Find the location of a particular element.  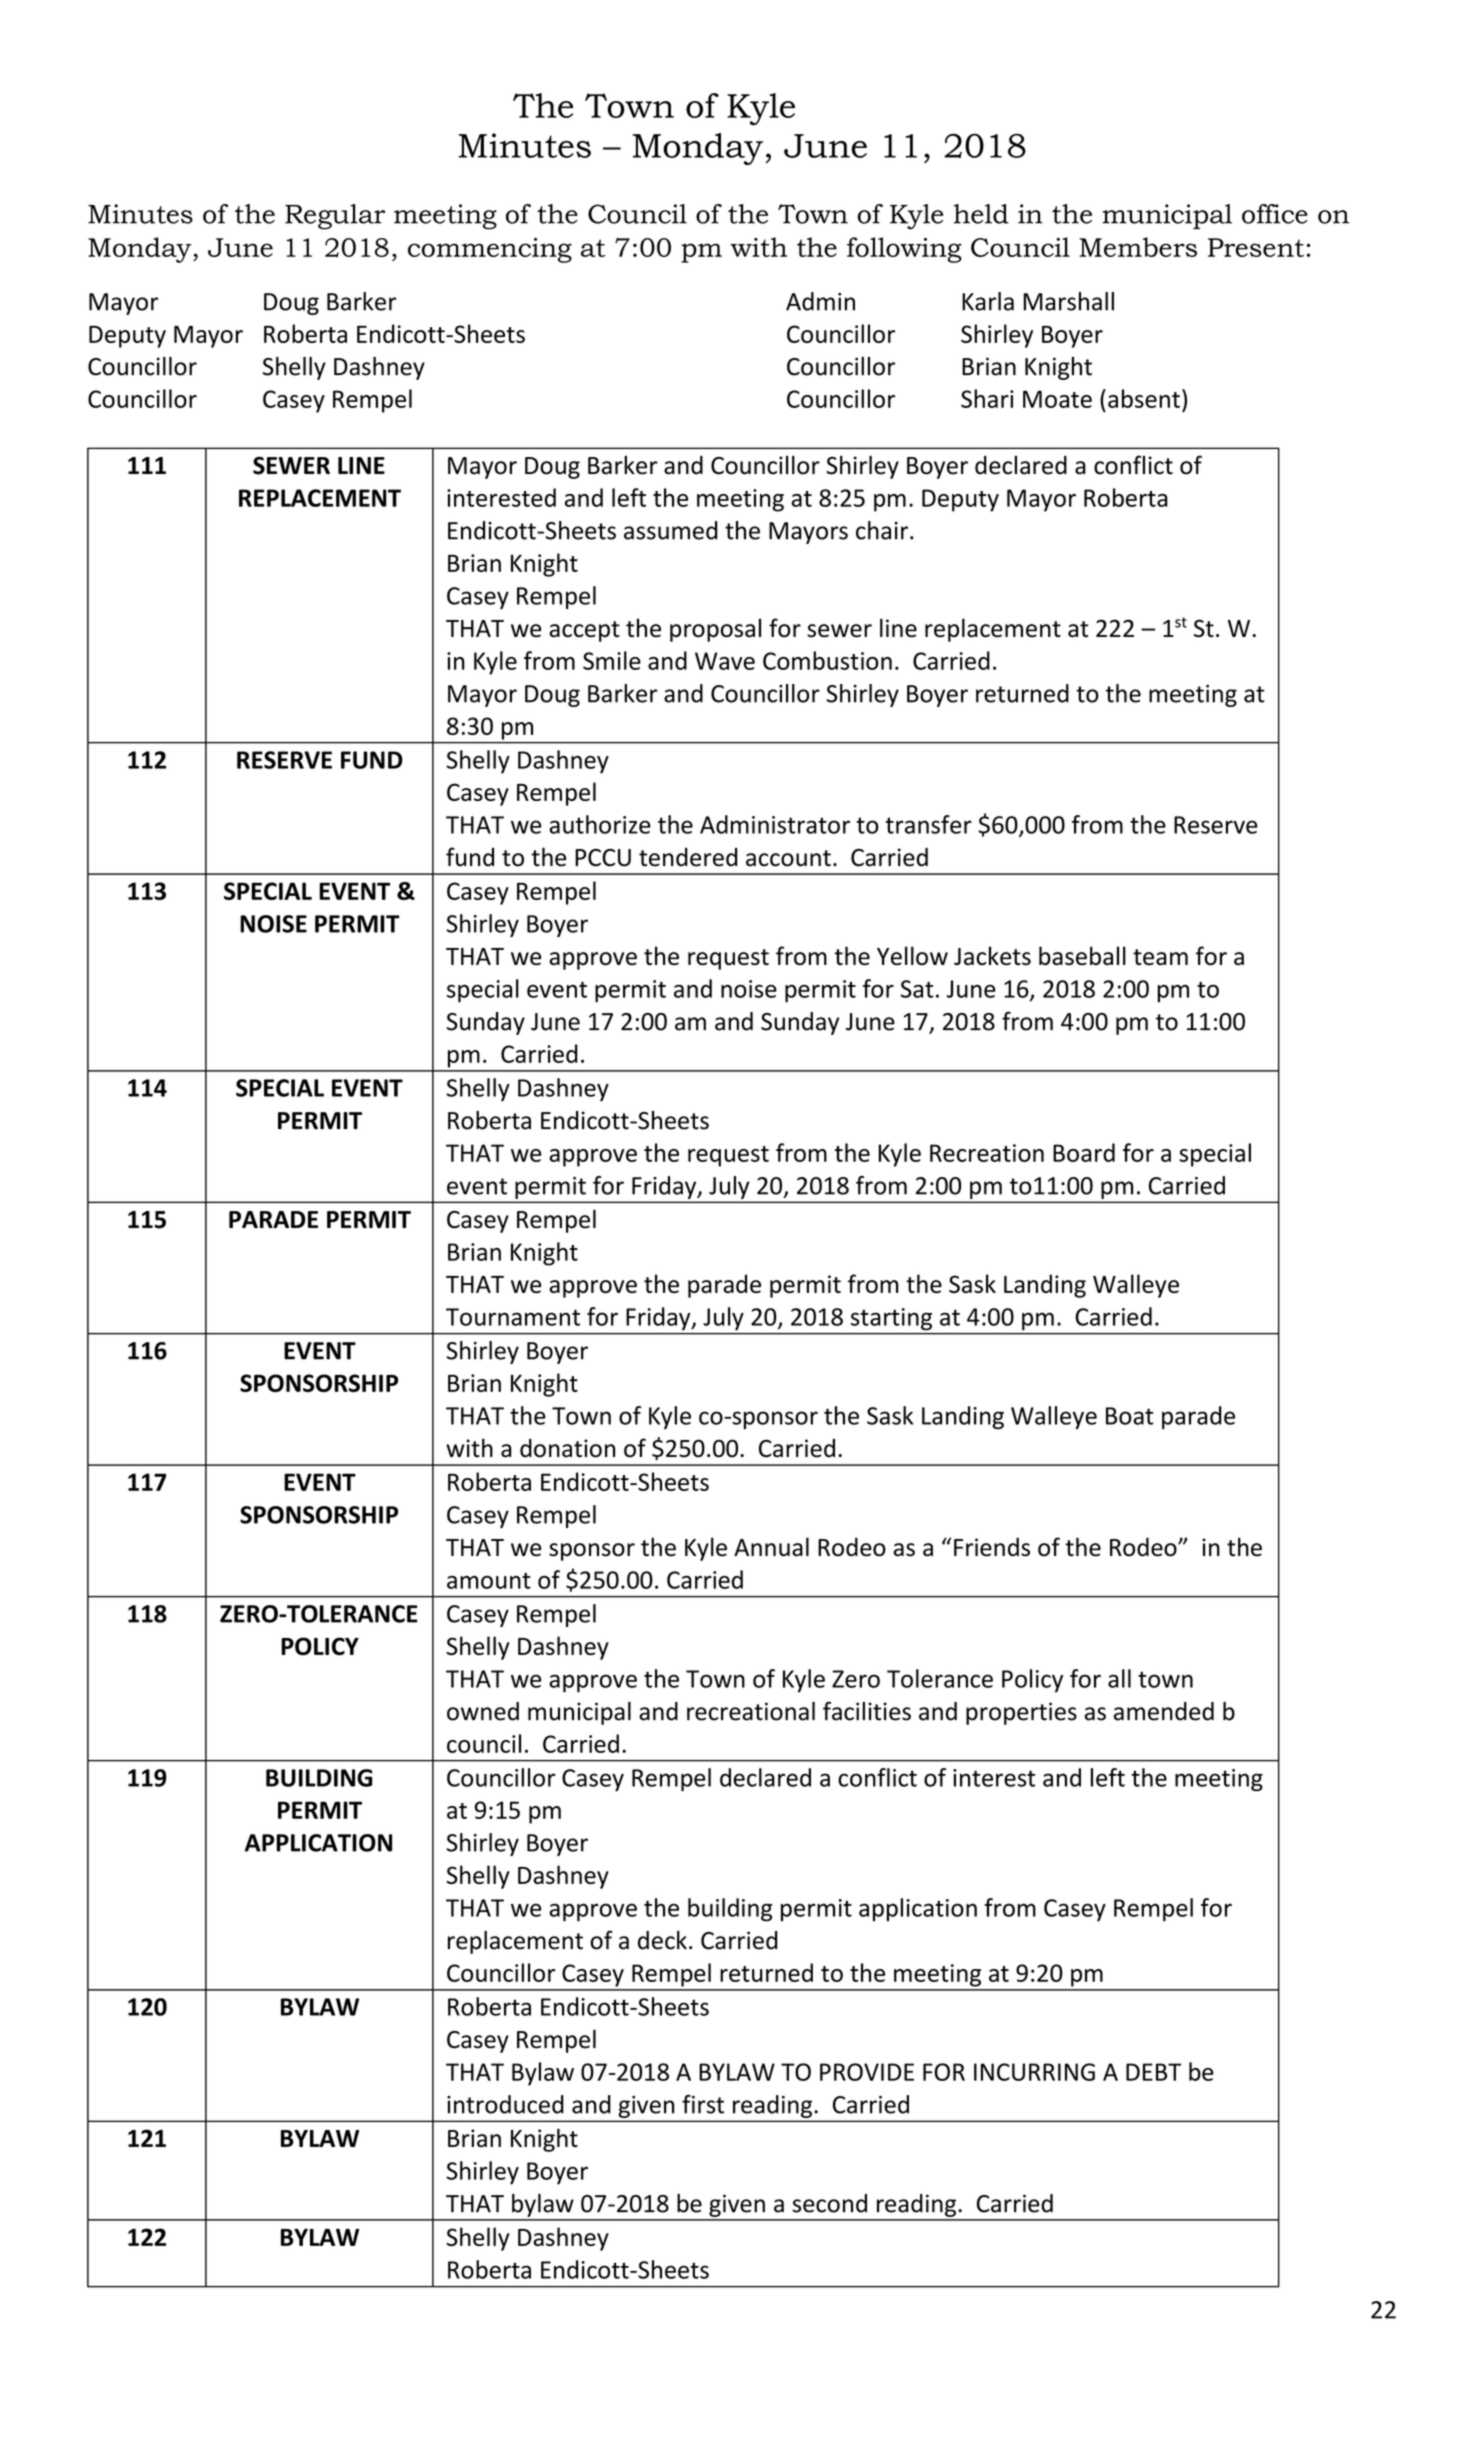

Members is located at coordinates (1138, 247).
